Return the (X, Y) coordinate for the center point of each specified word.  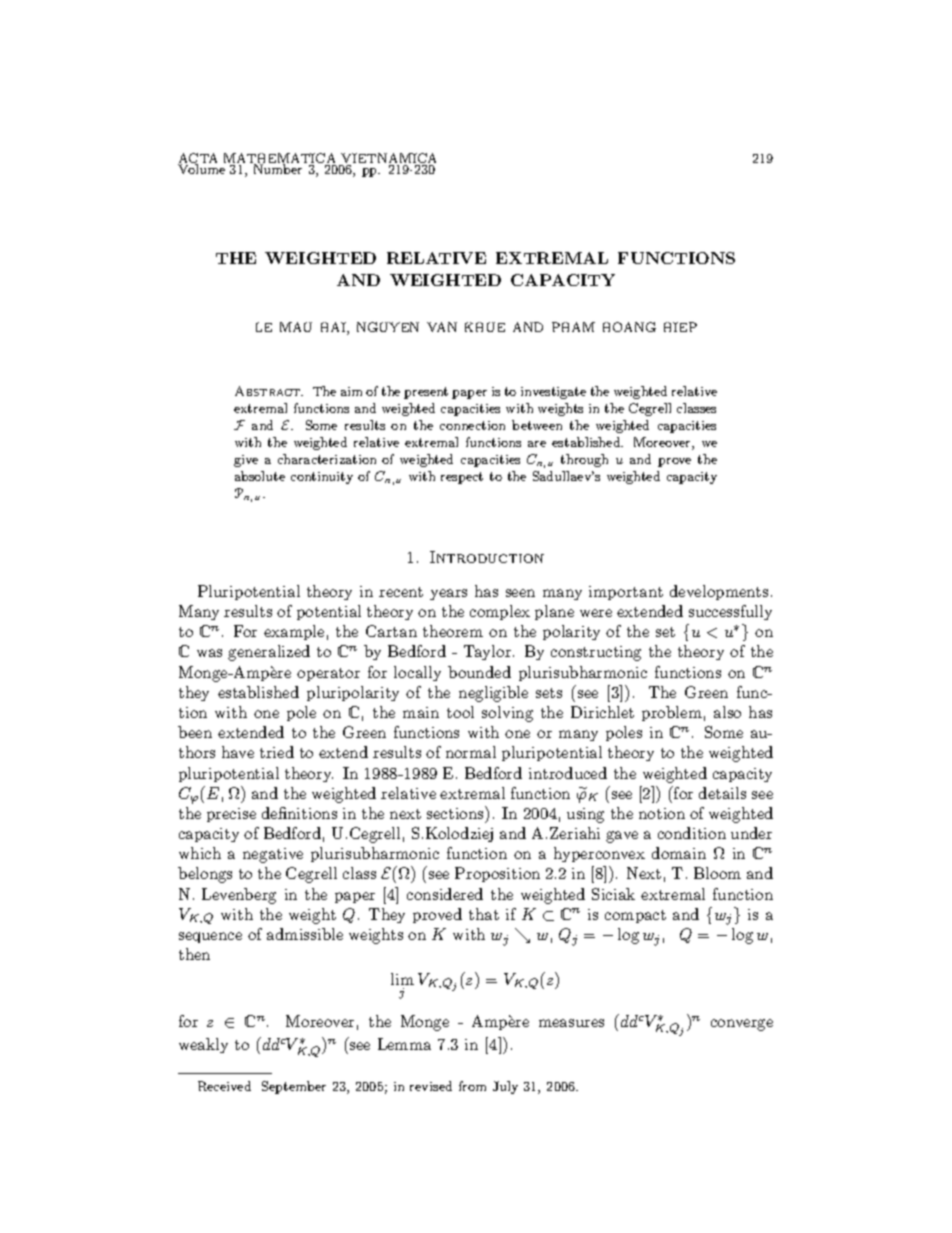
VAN (442, 327)
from (472, 1086)
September (294, 1087)
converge (742, 1025)
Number (278, 169)
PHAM (573, 327)
